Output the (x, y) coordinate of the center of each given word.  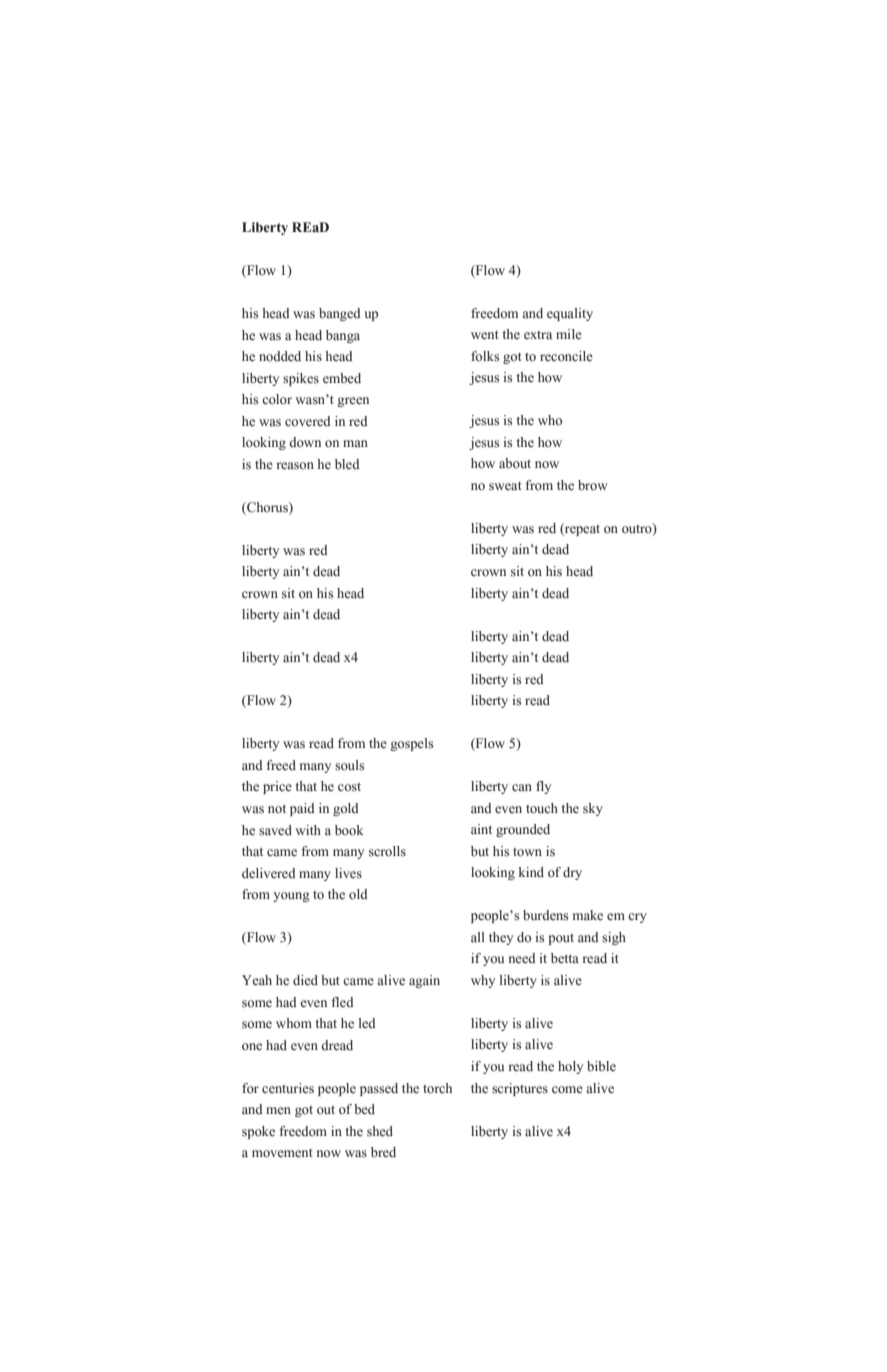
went (485, 335)
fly (543, 787)
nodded (280, 356)
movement (282, 1153)
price (277, 787)
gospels (411, 744)
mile (569, 334)
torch (437, 1088)
